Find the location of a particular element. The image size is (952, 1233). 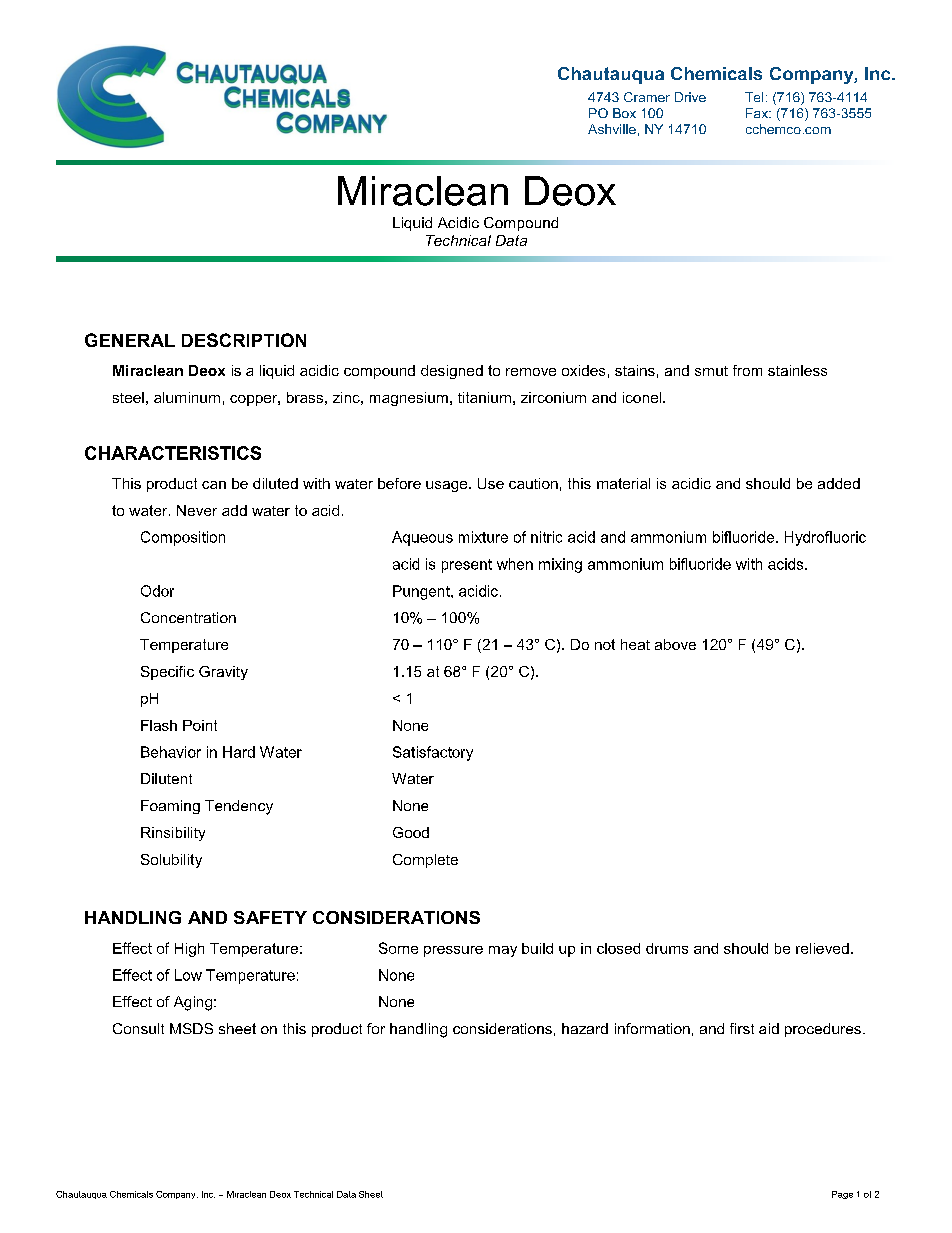

Pungent is located at coordinates (422, 592).
